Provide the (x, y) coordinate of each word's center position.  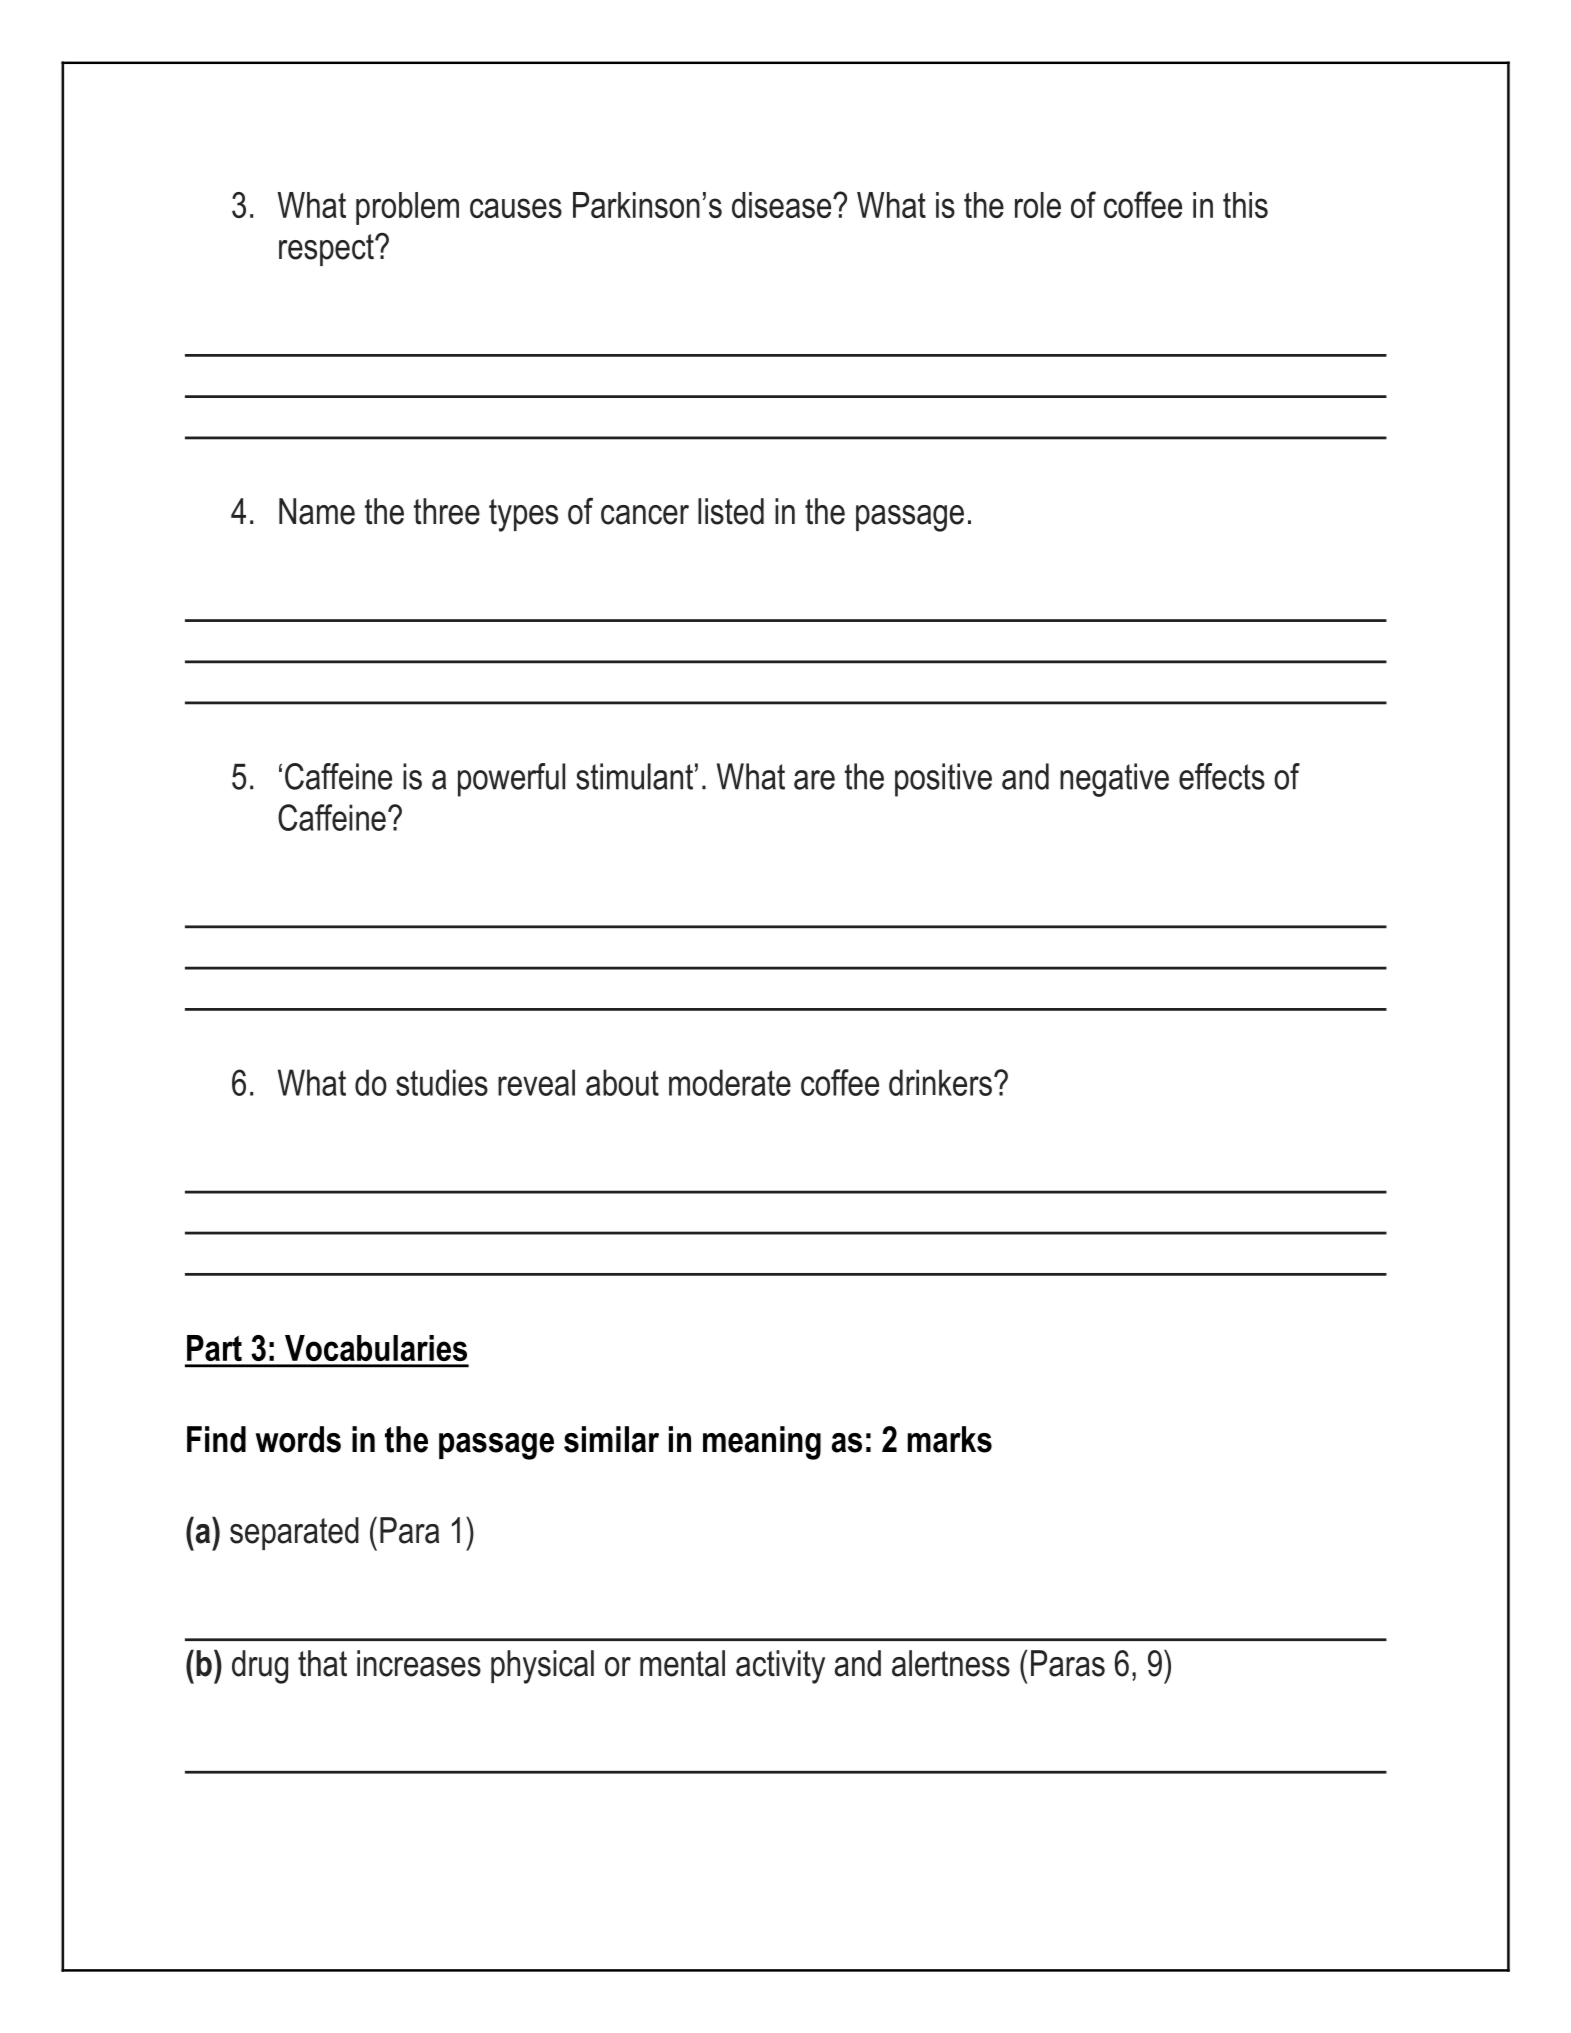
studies (442, 1082)
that (322, 1663)
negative (1114, 780)
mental (682, 1663)
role (1038, 205)
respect (327, 250)
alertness (951, 1663)
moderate (730, 1082)
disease (783, 205)
